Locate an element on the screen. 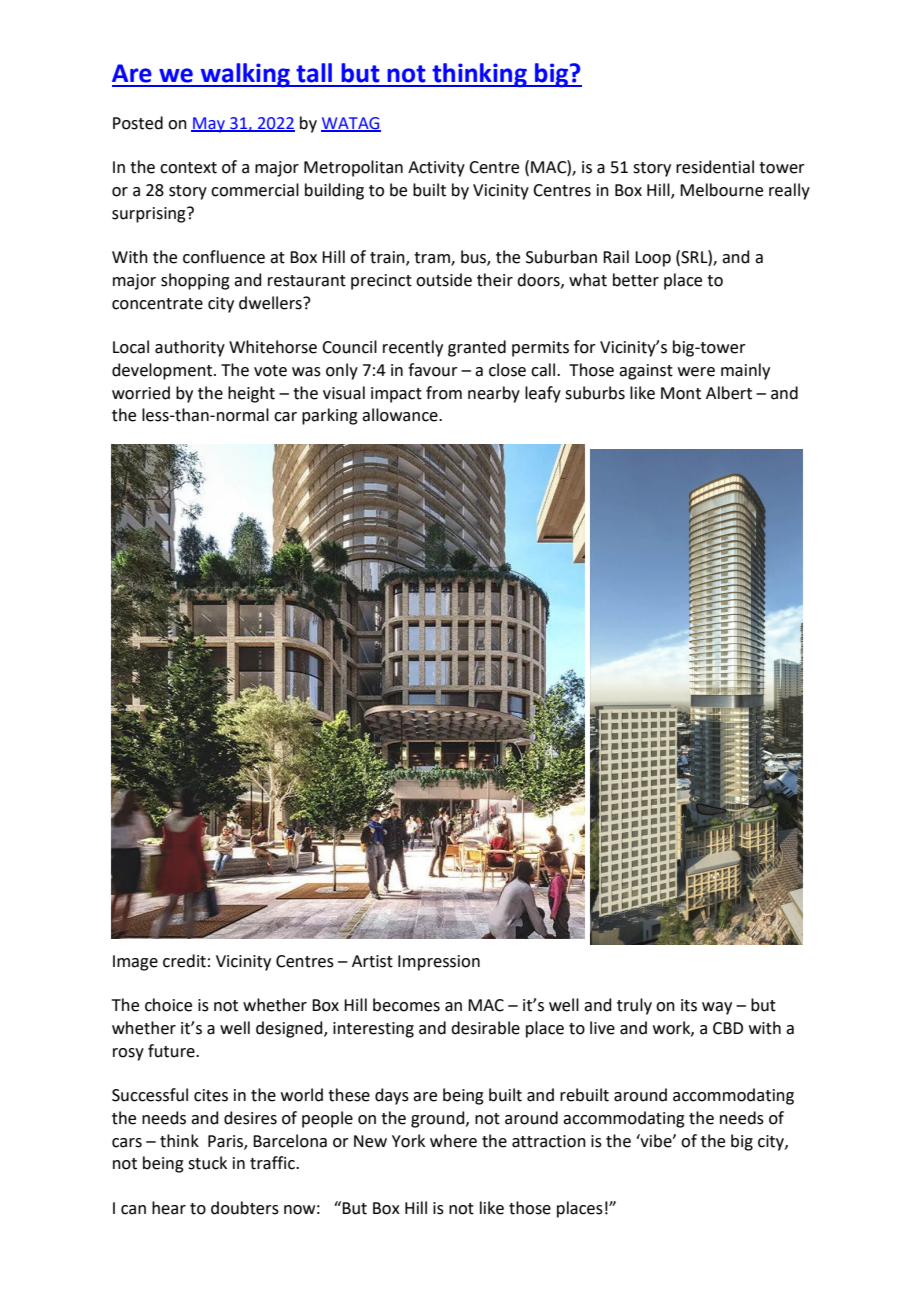  allowance is located at coordinates (401, 415).
